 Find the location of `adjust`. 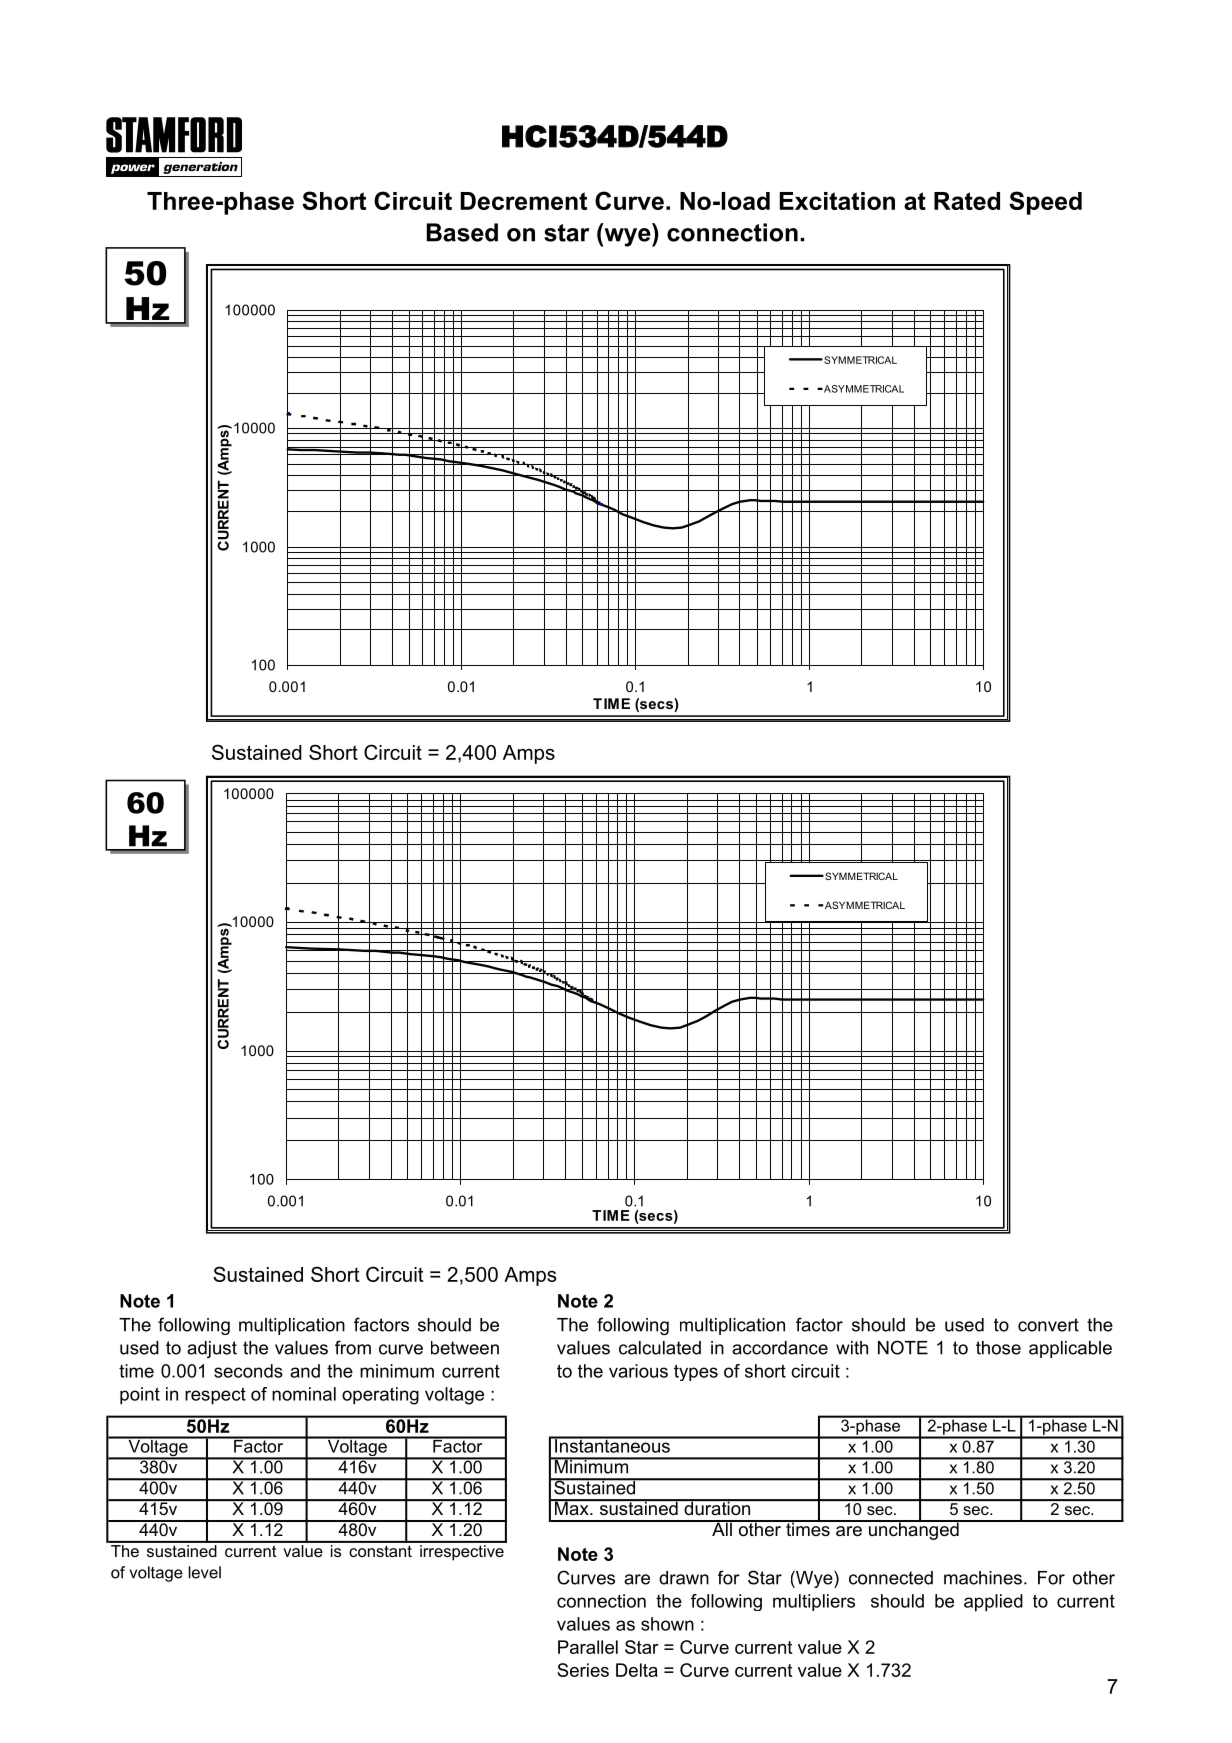

adjust is located at coordinates (212, 1349).
